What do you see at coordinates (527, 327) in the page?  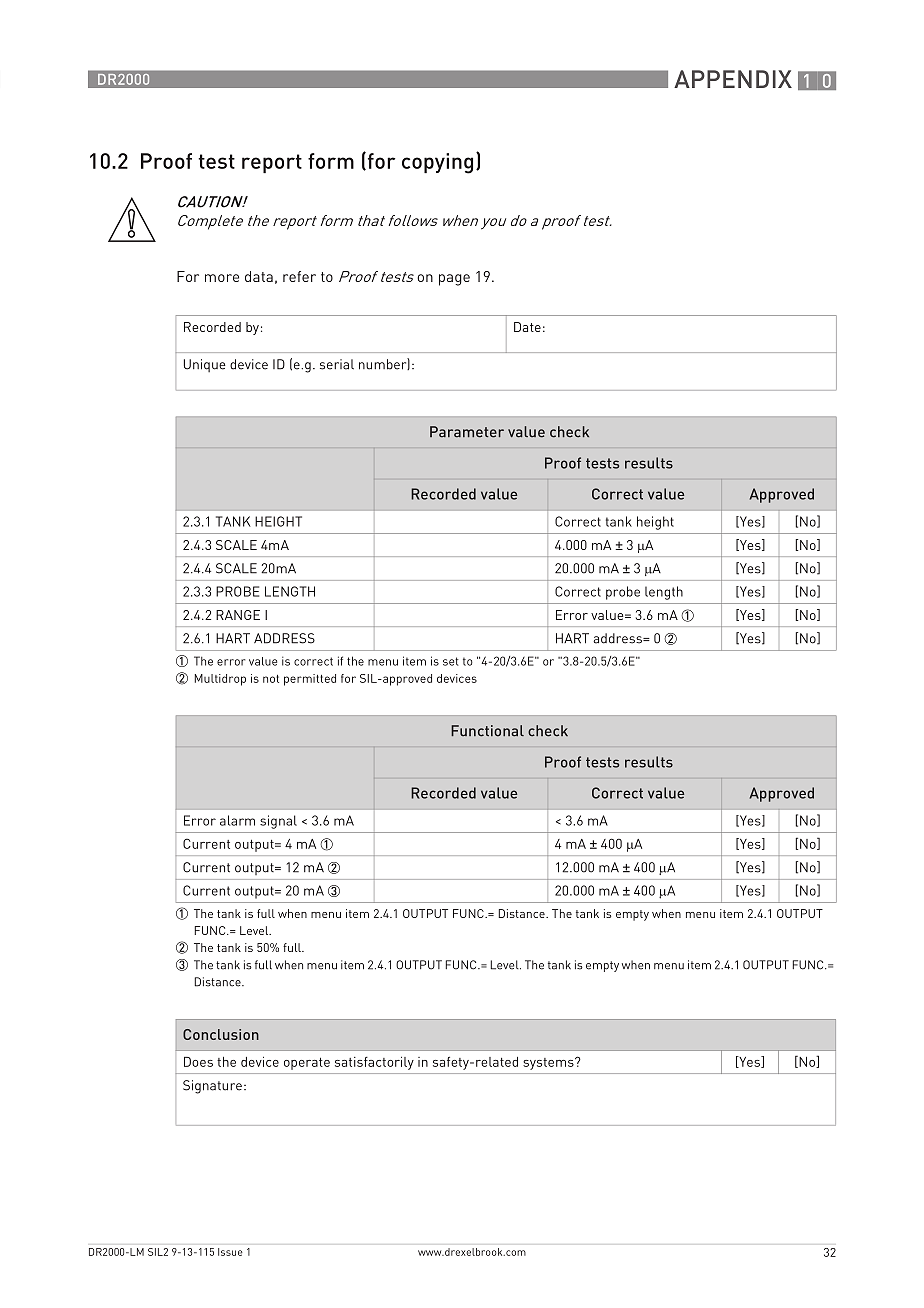 I see `Date` at bounding box center [527, 327].
